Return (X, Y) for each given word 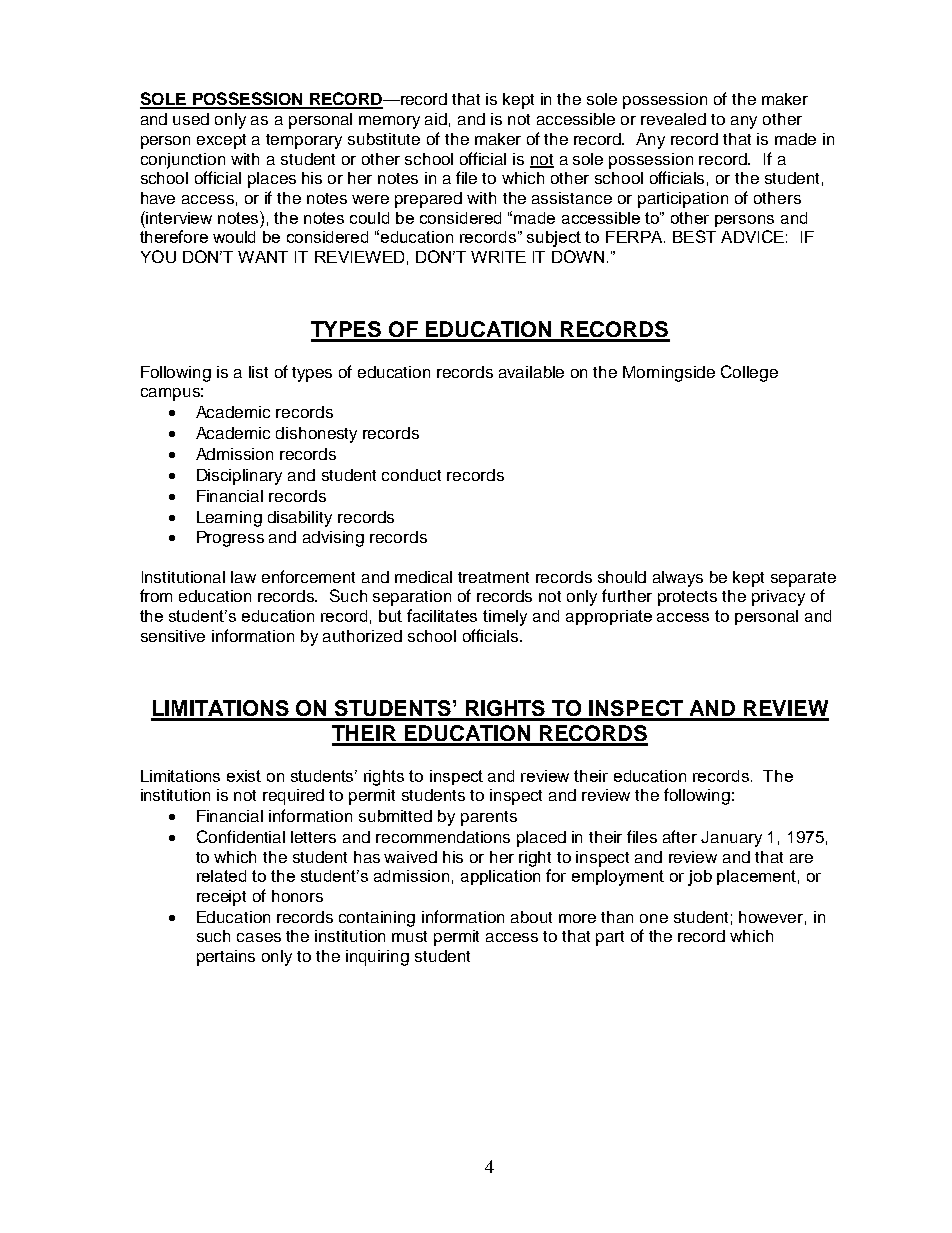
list (258, 372)
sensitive (173, 636)
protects (687, 598)
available (531, 372)
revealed (673, 119)
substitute (384, 139)
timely (505, 618)
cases (259, 937)
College (749, 373)
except (221, 141)
